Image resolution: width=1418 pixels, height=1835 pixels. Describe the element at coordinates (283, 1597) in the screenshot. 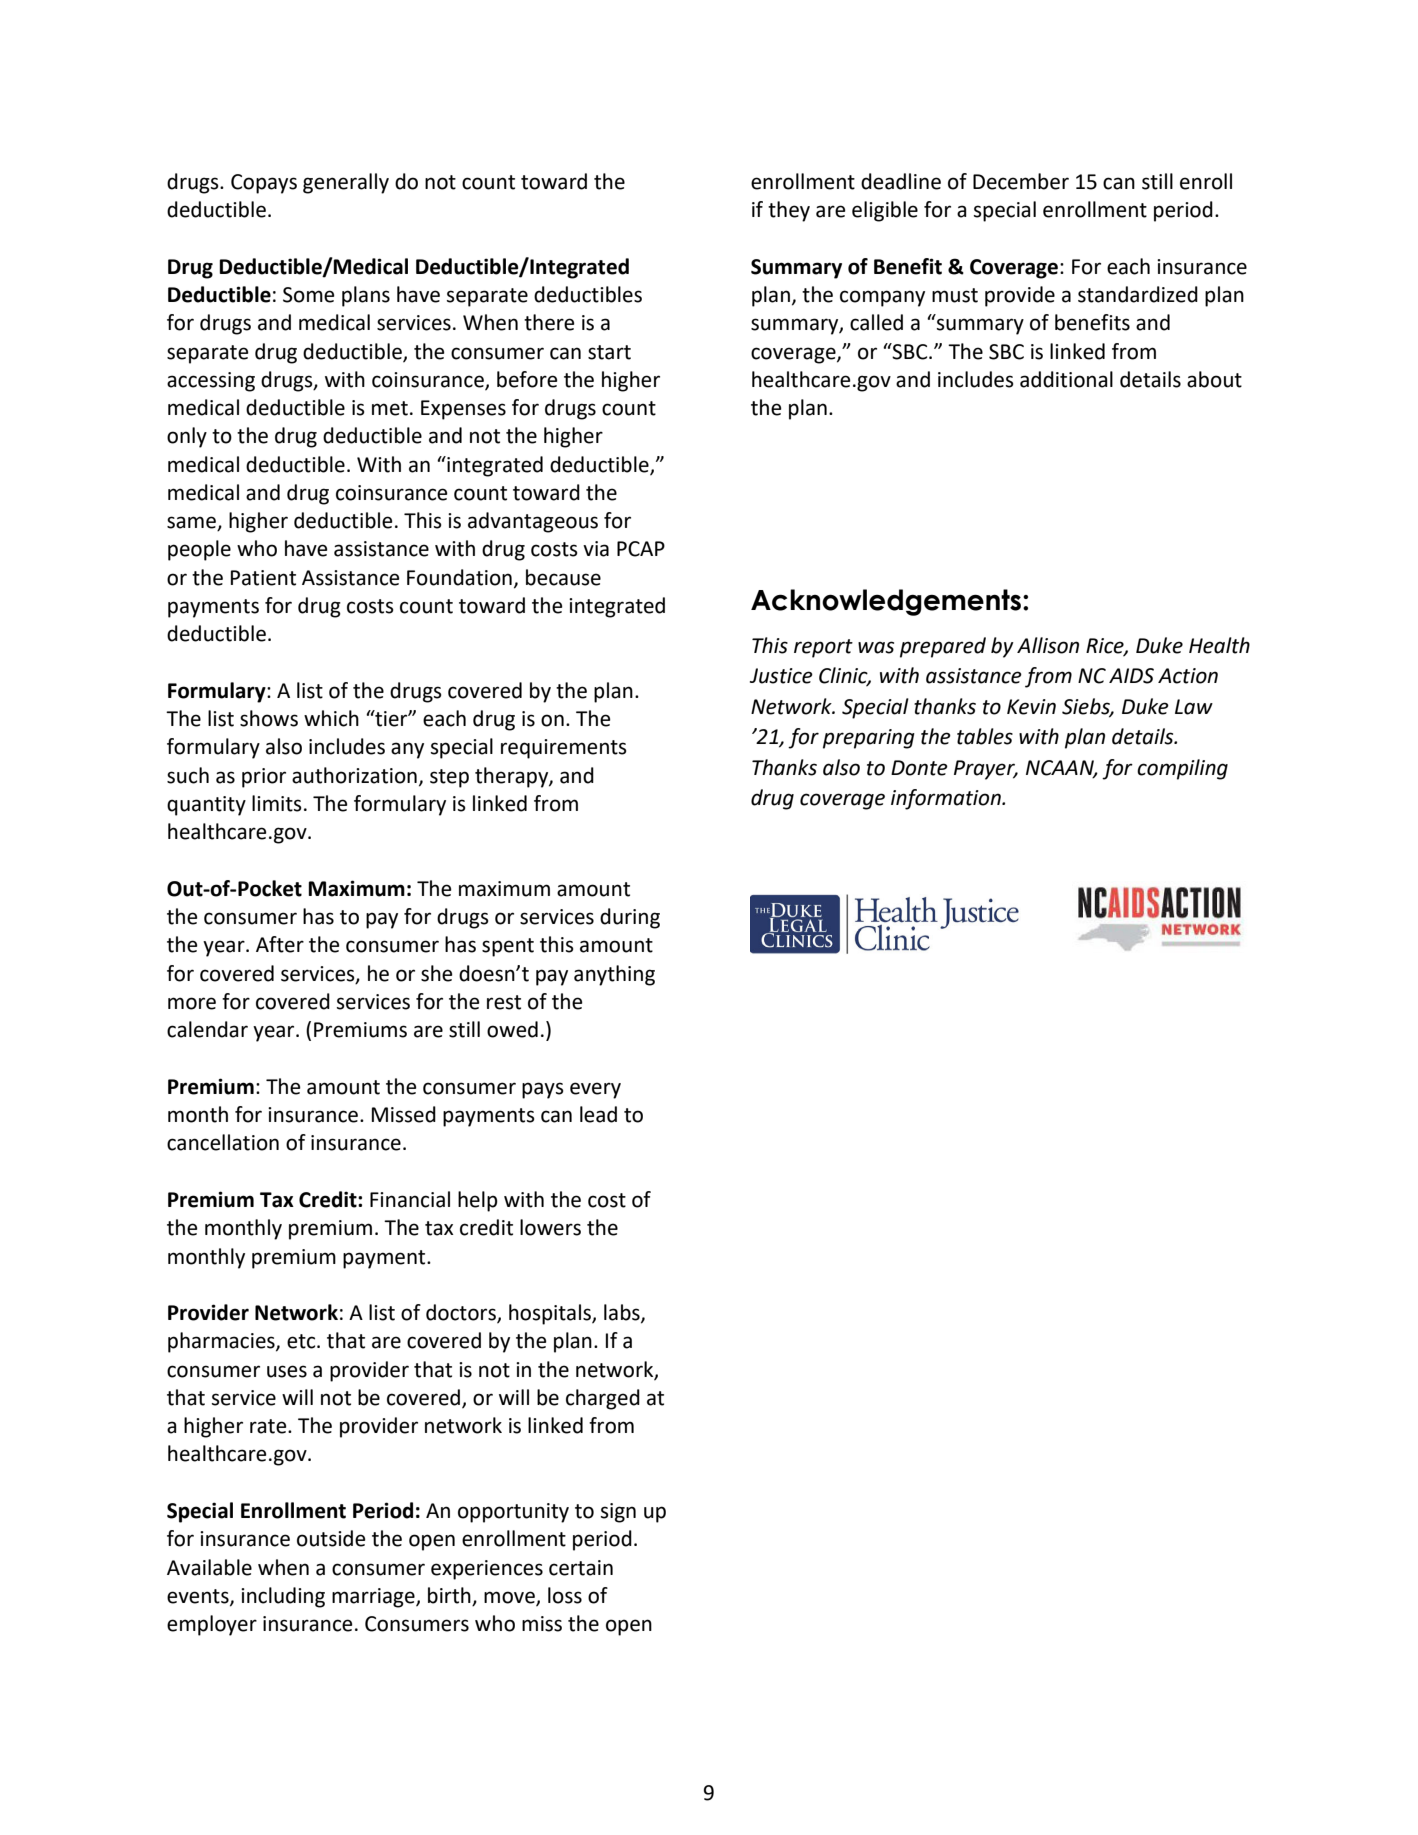

I see `including` at that location.
